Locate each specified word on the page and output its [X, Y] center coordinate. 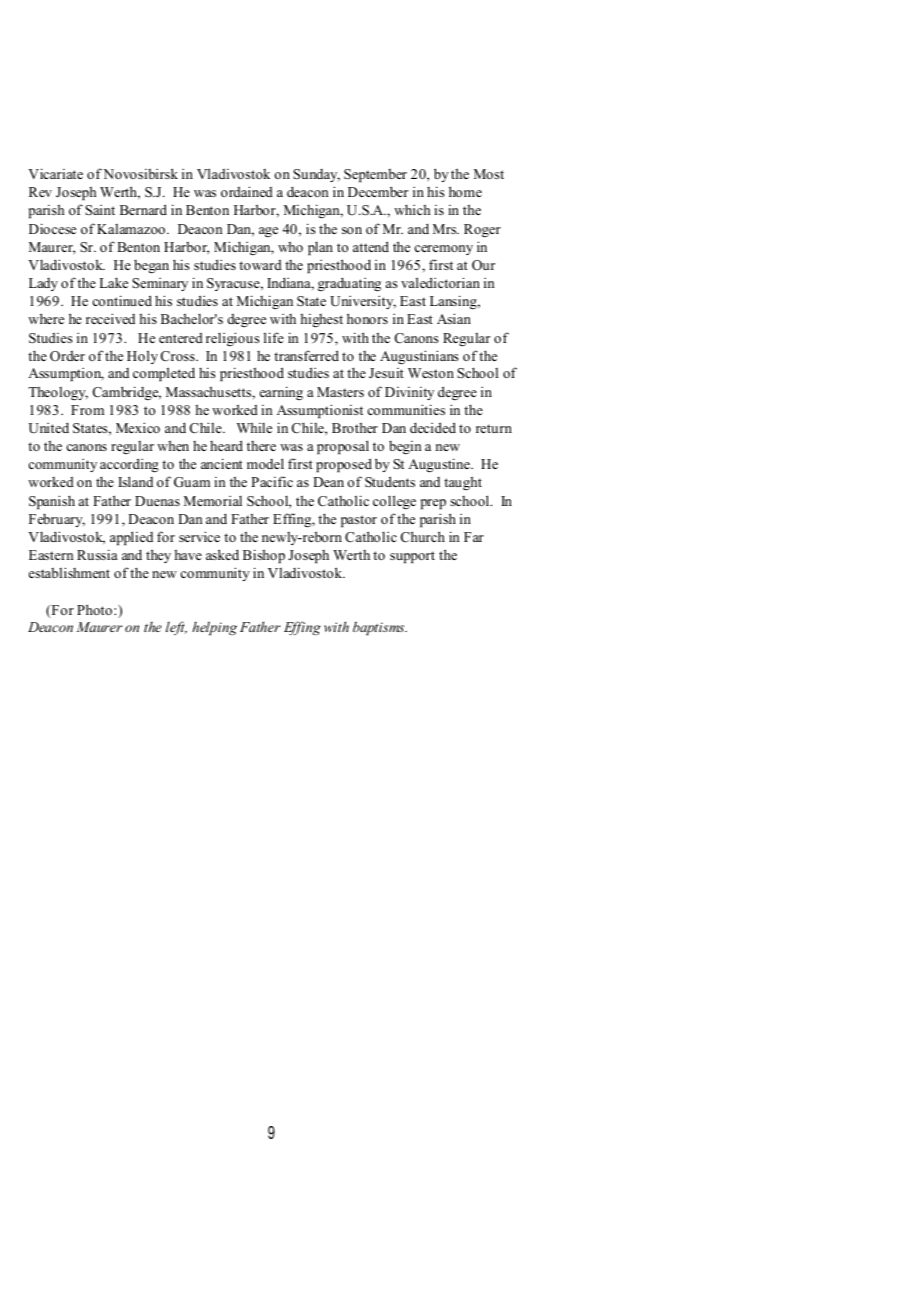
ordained [247, 191]
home [465, 191]
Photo [96, 609]
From [87, 410]
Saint [100, 210]
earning [281, 393]
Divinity [409, 393]
